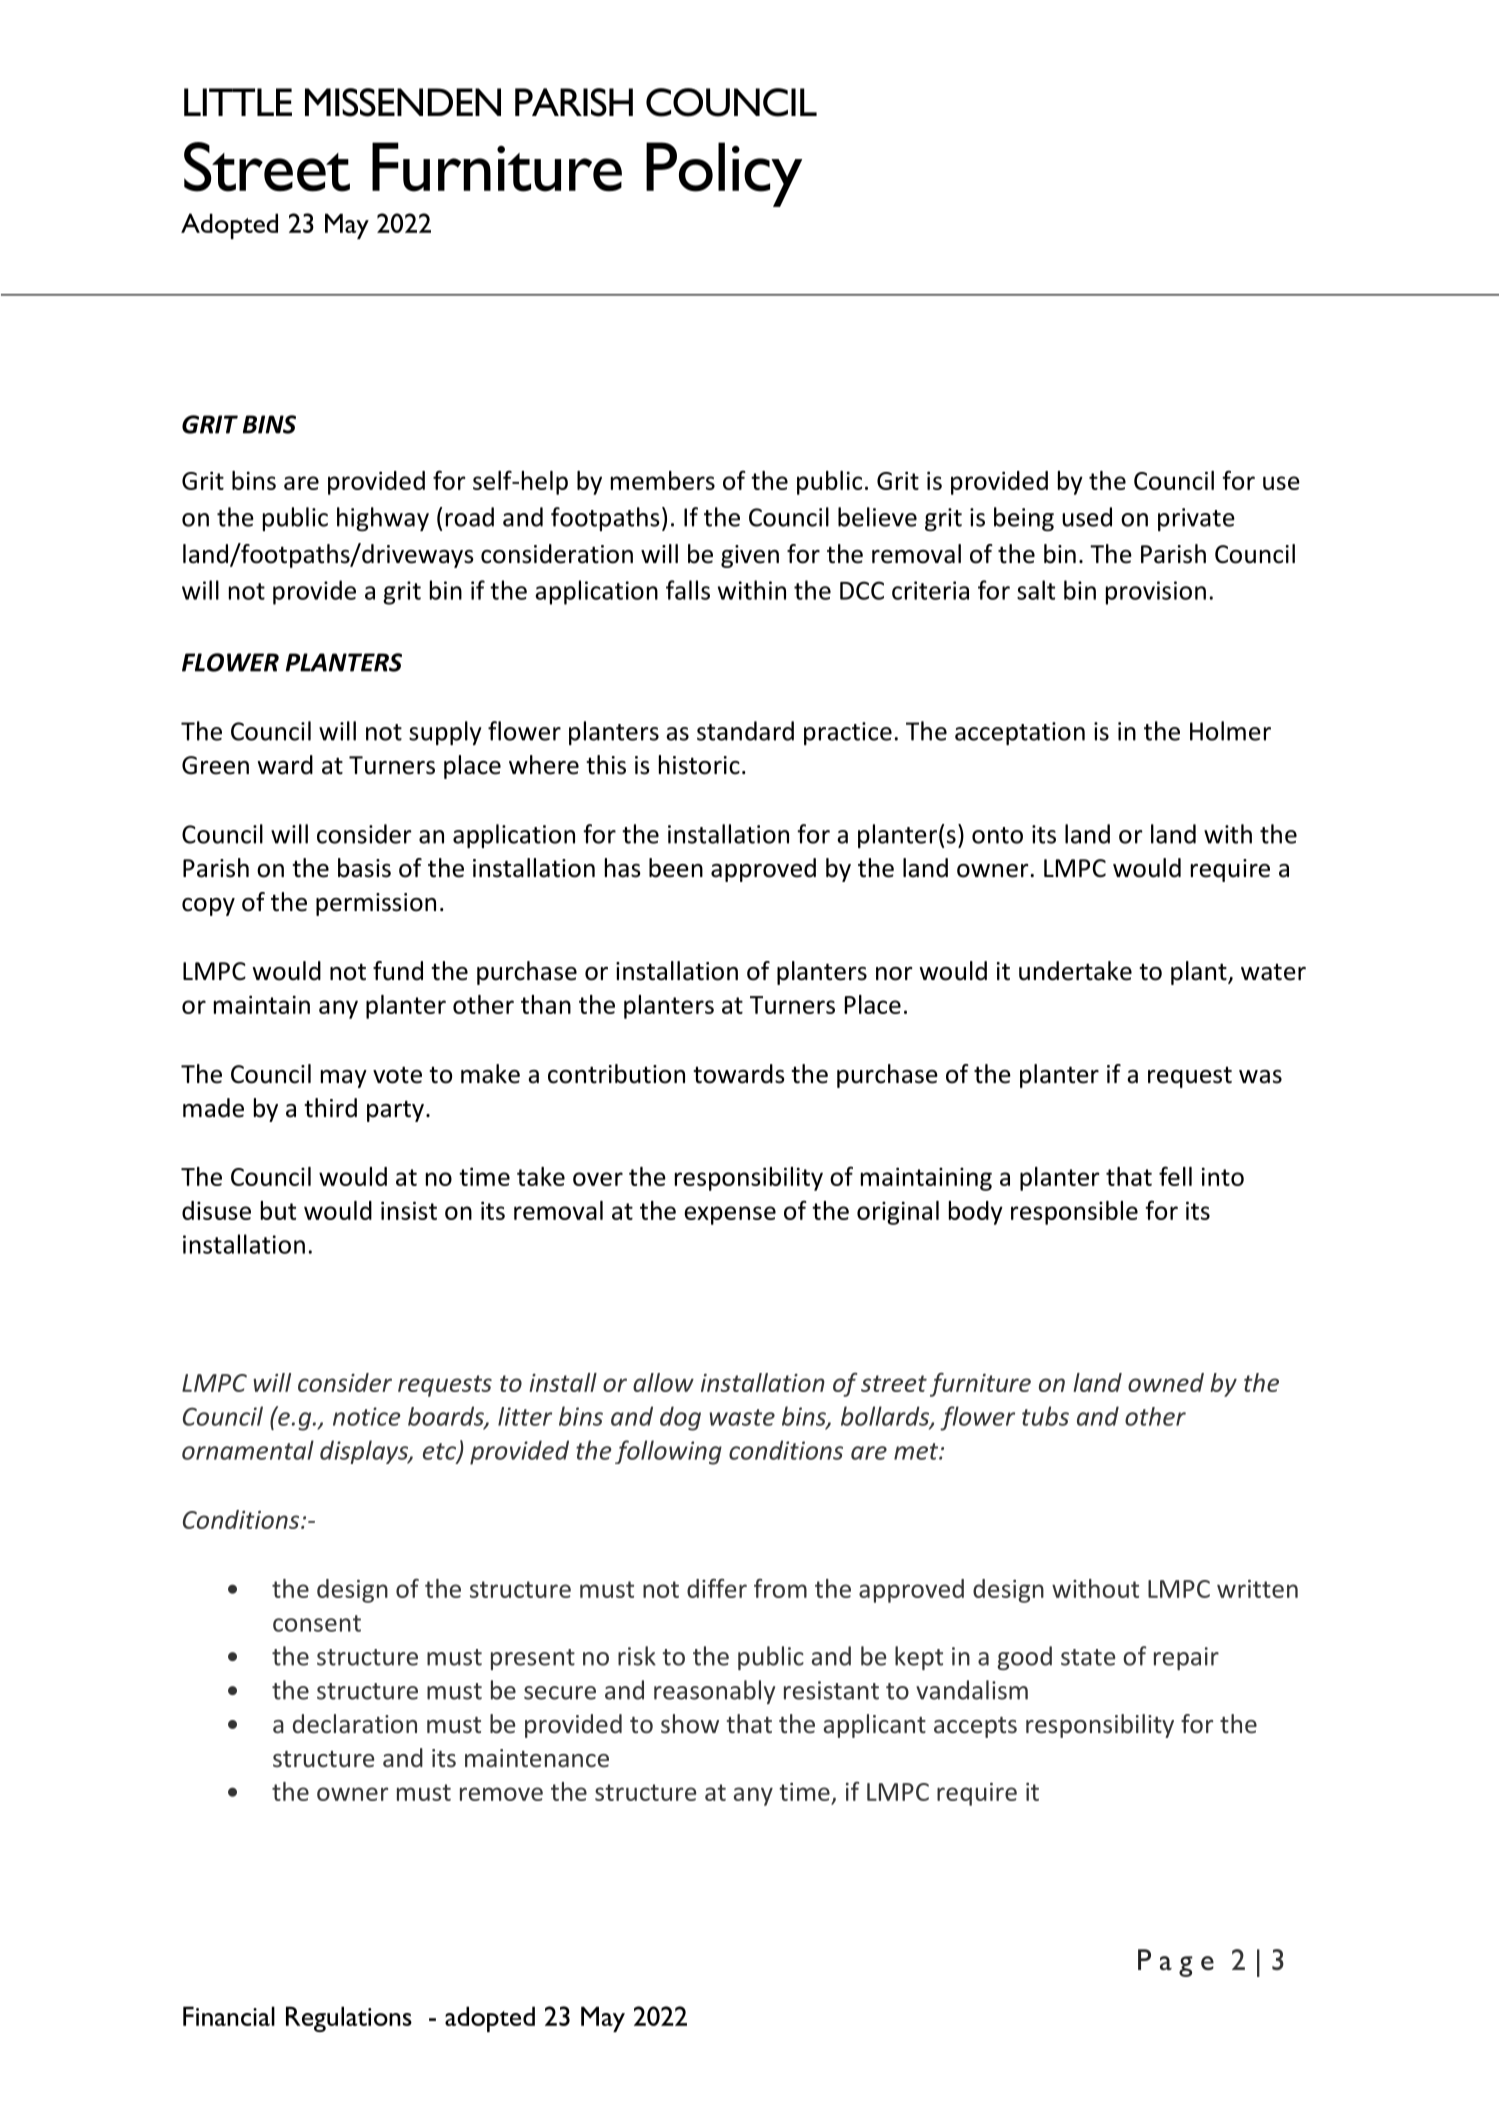  I want to click on show, so click(690, 1724).
